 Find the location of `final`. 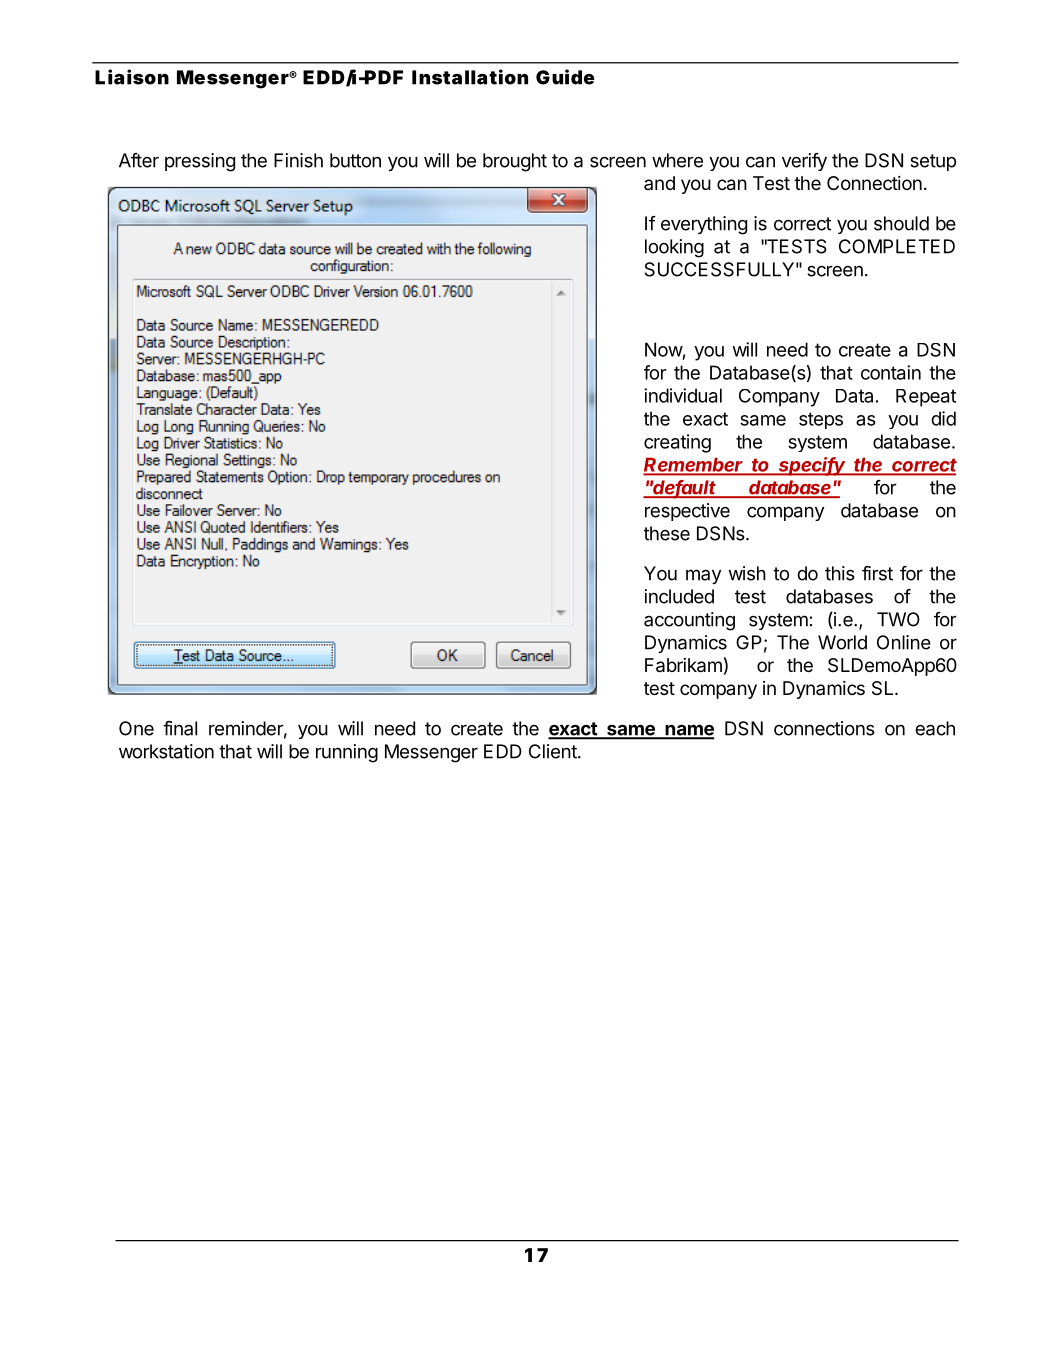

final is located at coordinates (180, 728).
